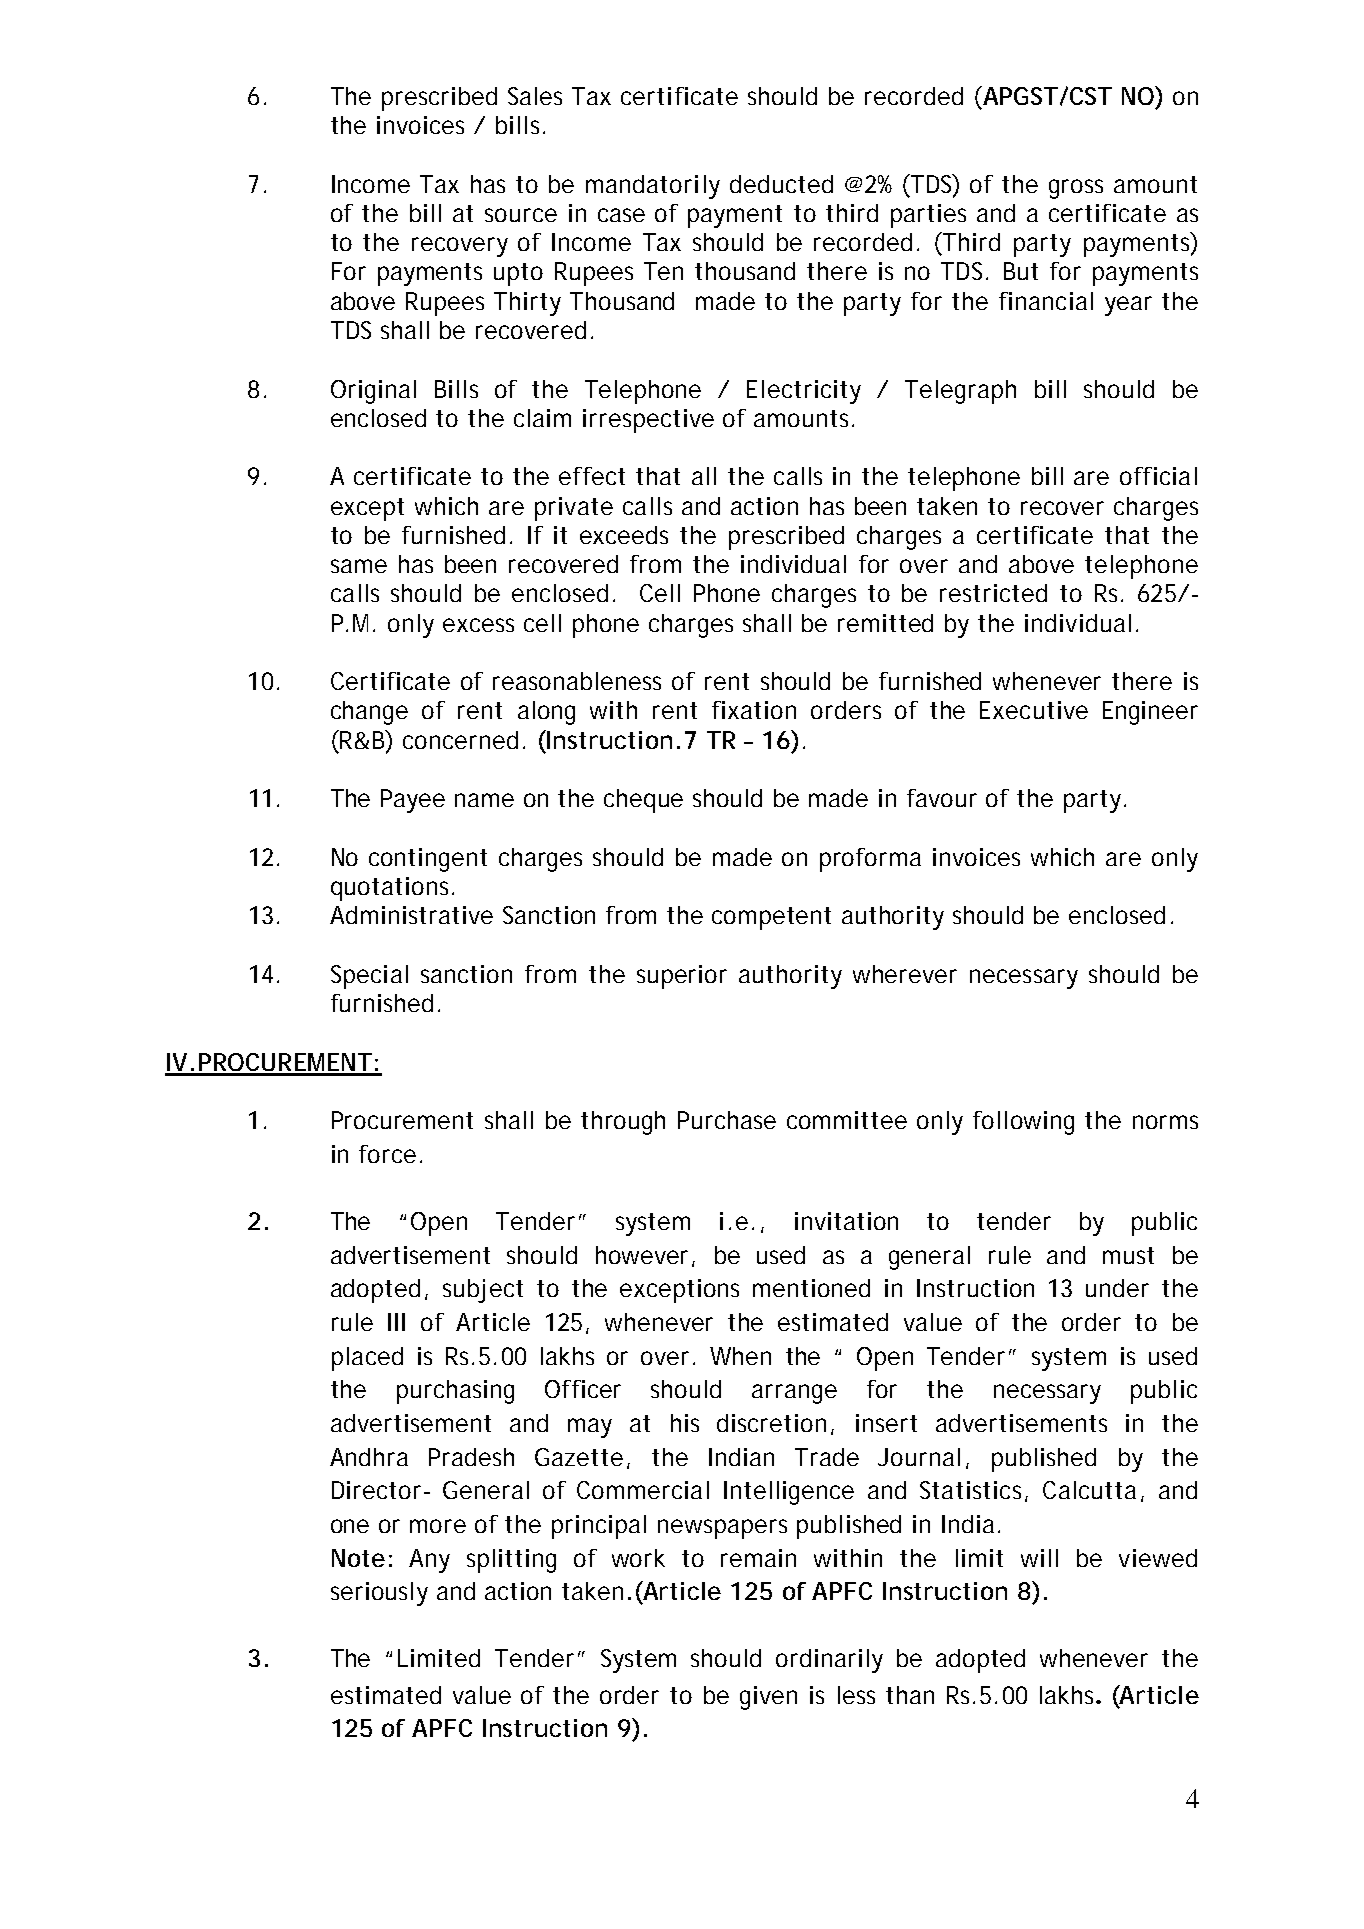 The width and height of the page is (1364, 1929). What do you see at coordinates (768, 1698) in the page?
I see `given` at bounding box center [768, 1698].
